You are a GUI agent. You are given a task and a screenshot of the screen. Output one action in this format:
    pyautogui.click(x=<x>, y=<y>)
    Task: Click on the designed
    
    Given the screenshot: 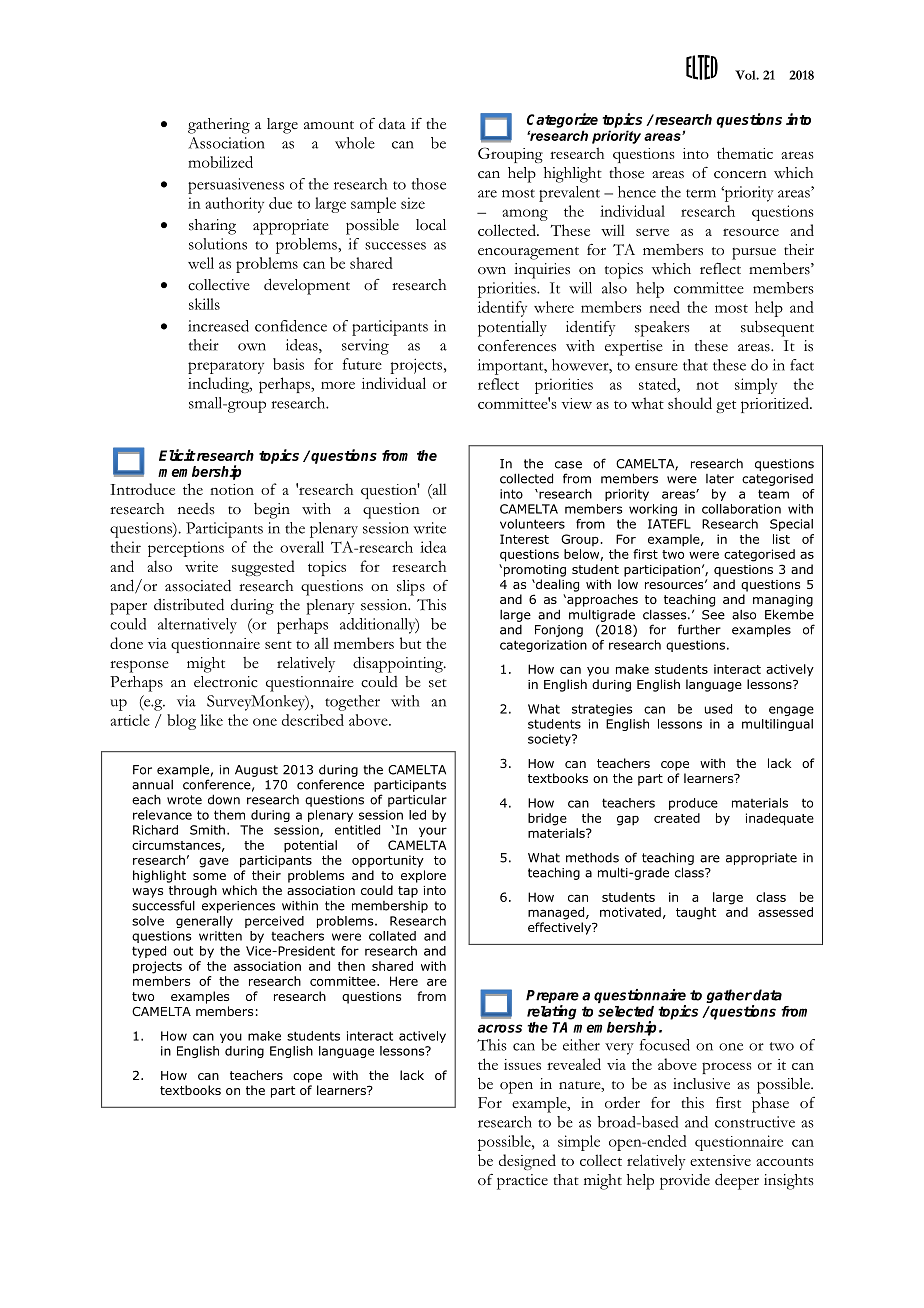 What is the action you would take?
    pyautogui.click(x=527, y=1162)
